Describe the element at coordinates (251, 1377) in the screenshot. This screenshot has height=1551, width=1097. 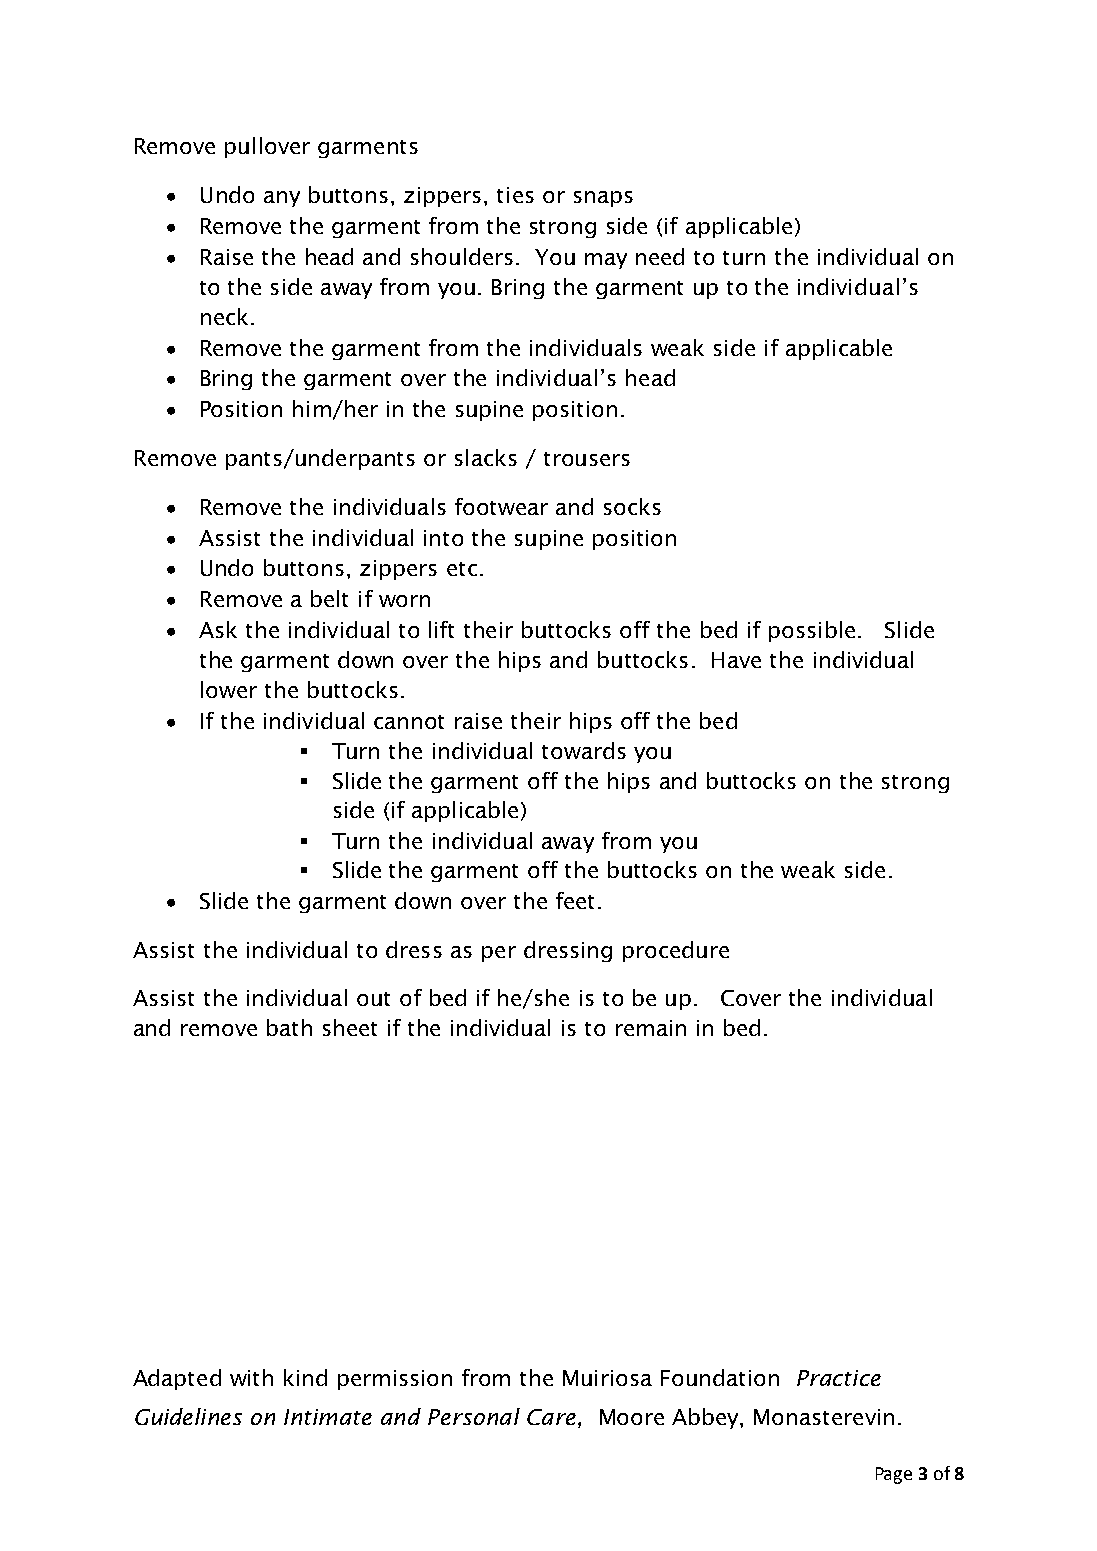
I see `with` at that location.
